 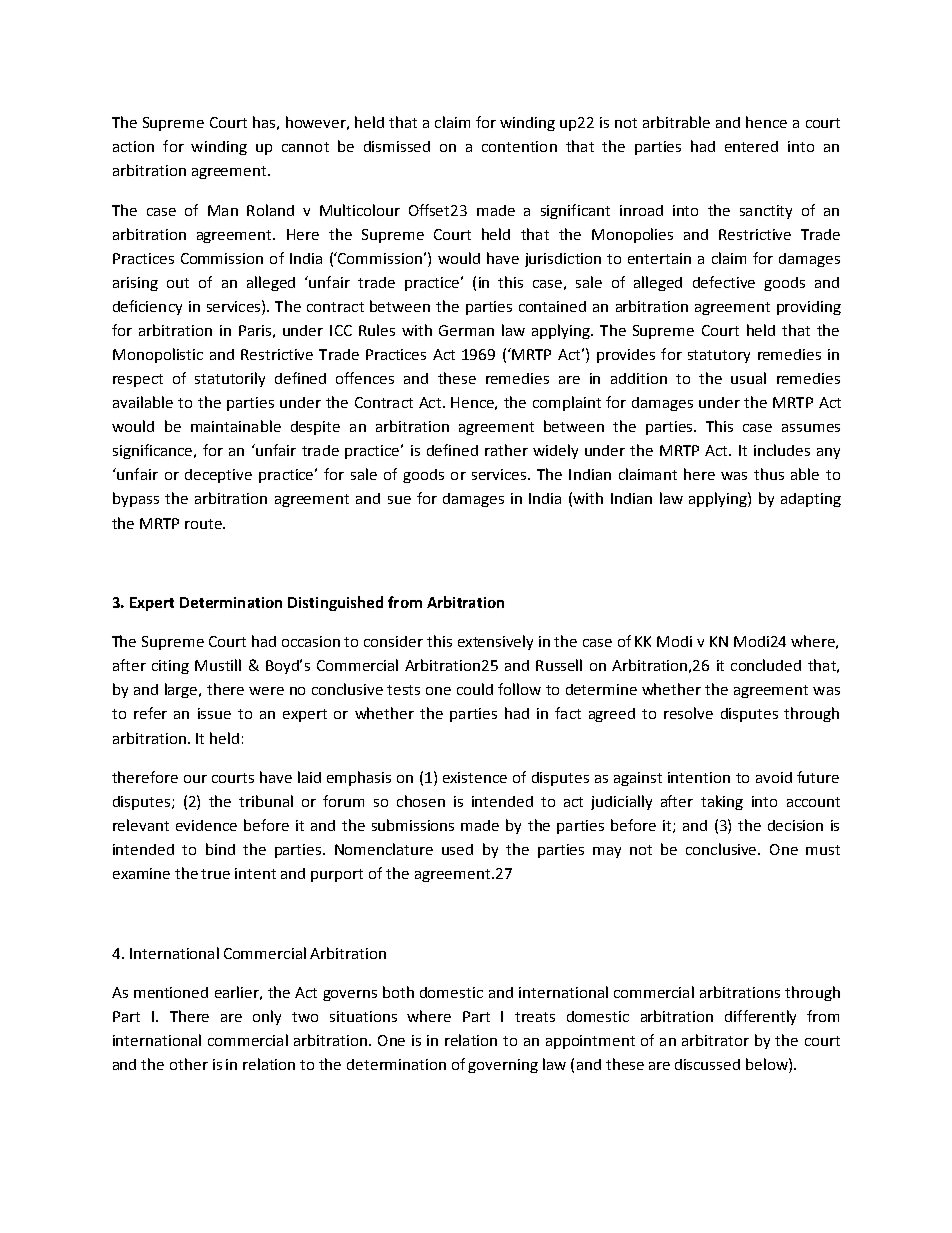 I want to click on entered, so click(x=751, y=146).
